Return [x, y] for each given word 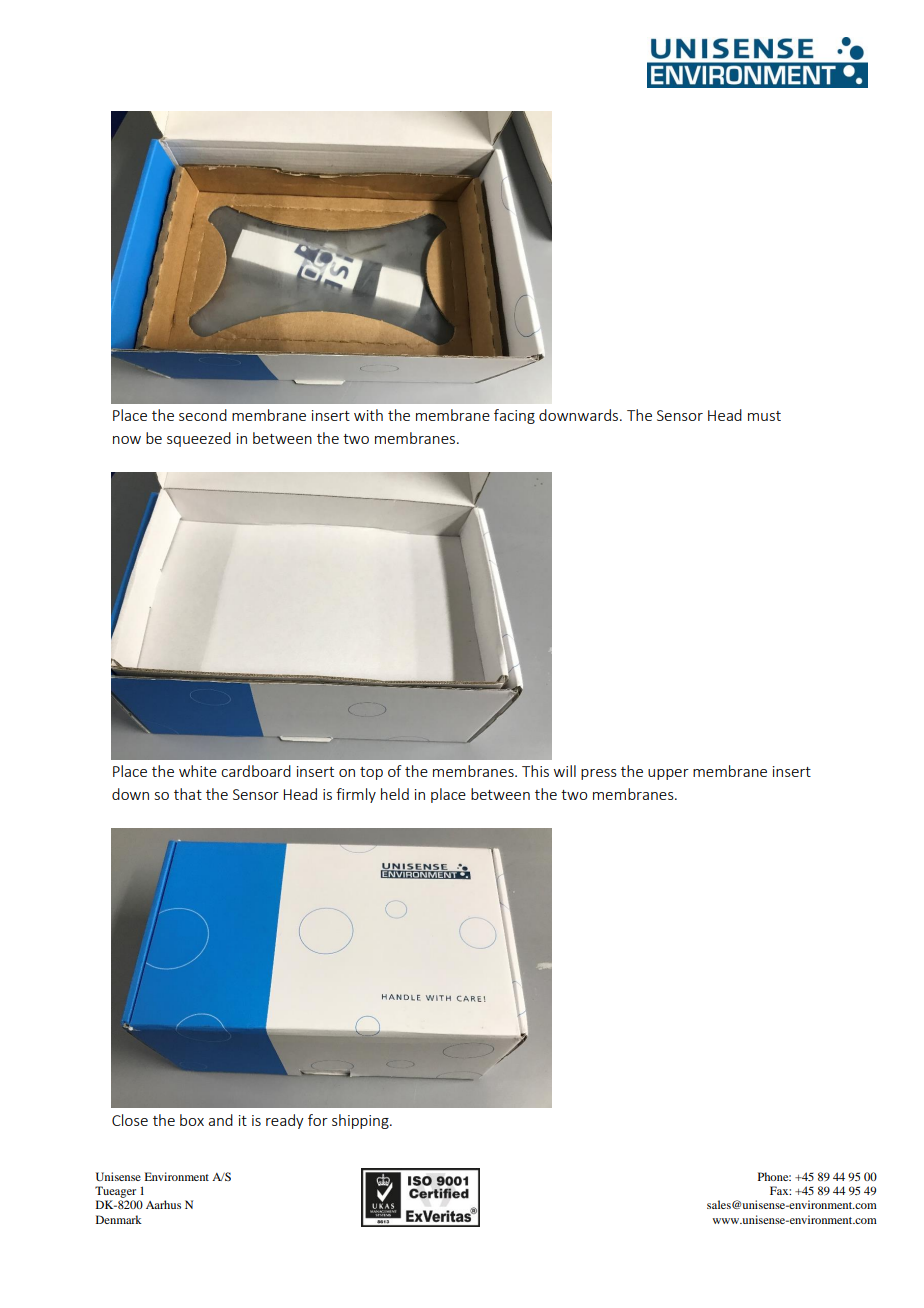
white [198, 771]
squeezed [199, 439]
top [371, 773]
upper [668, 774]
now [127, 440]
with [368, 415]
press [599, 774]
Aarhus [163, 1204]
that [188, 794]
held [395, 794]
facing [514, 416]
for [318, 1120]
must [764, 416]
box [192, 1120]
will [565, 771]
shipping [361, 1121]
